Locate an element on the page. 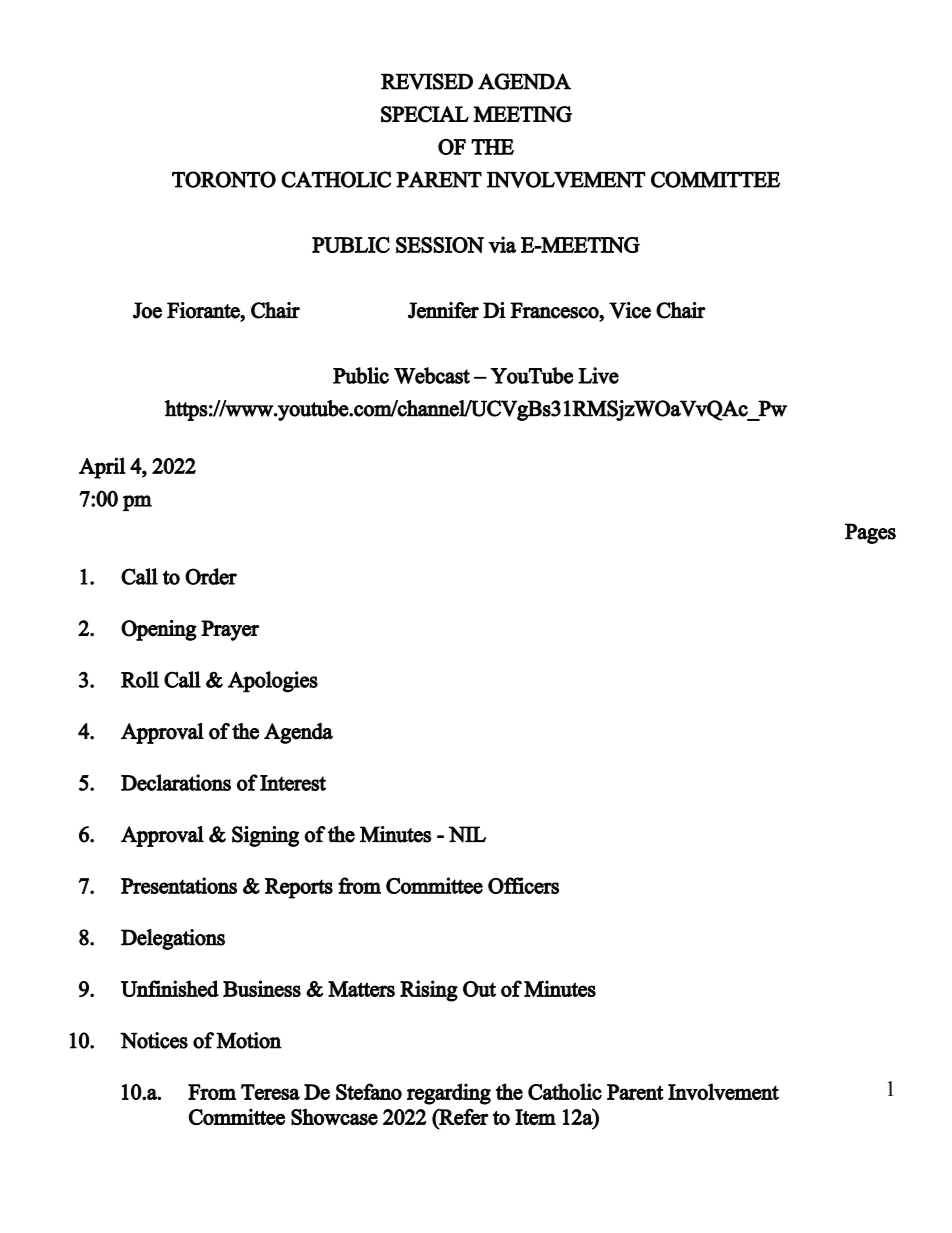 Image resolution: width=952 pixels, height=1233 pixels. NIL is located at coordinates (467, 834).
